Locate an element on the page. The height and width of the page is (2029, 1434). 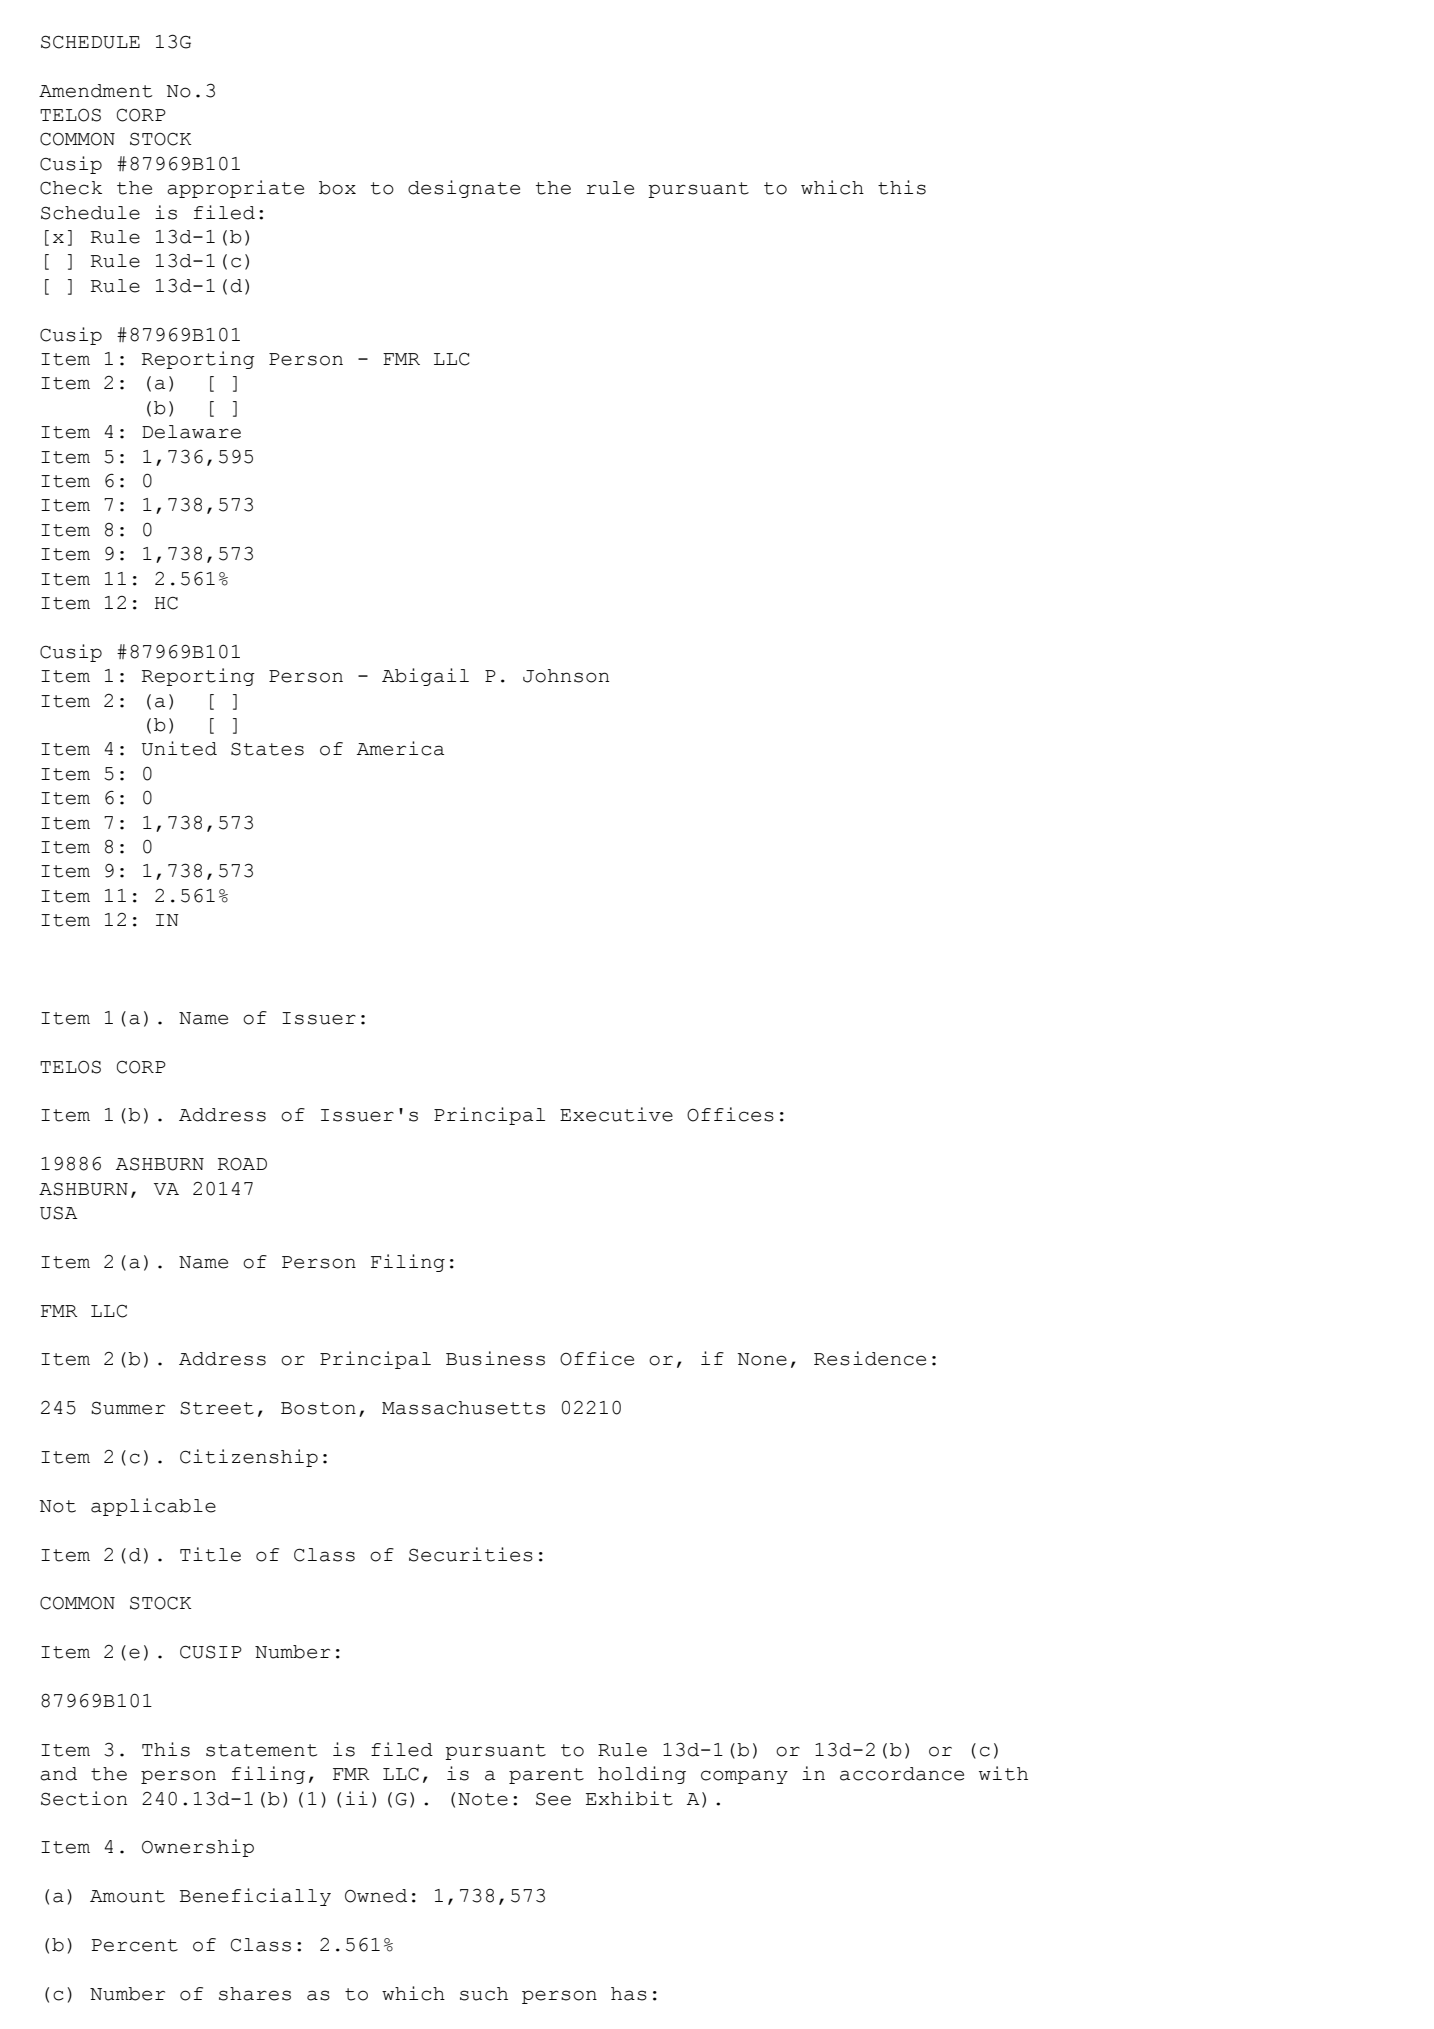
such is located at coordinates (484, 1994).
